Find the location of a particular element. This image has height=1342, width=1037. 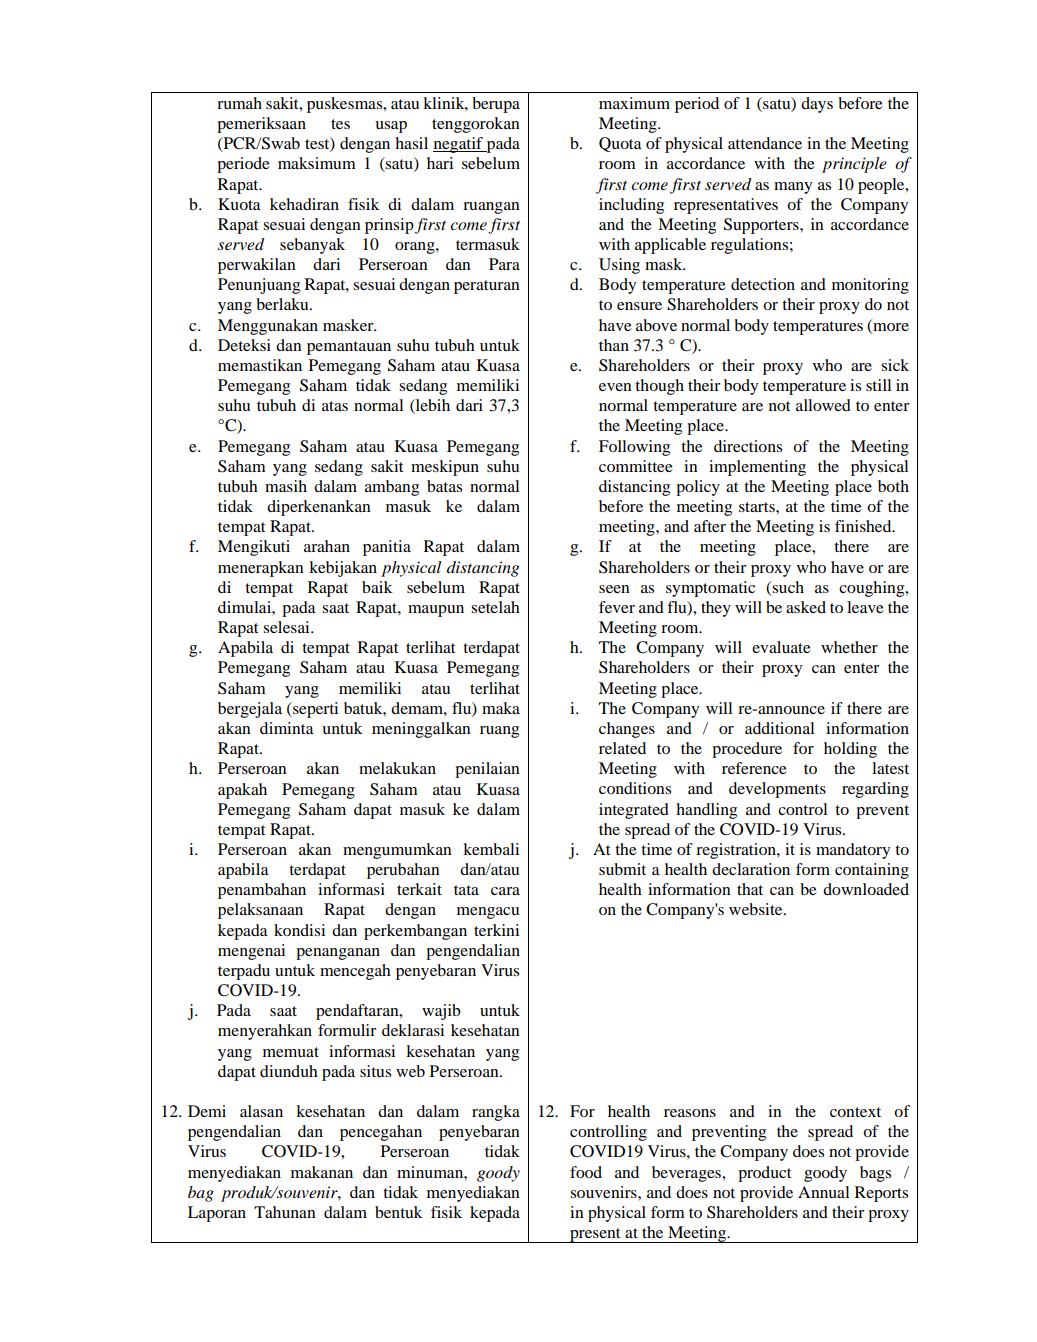

developments is located at coordinates (777, 790).
